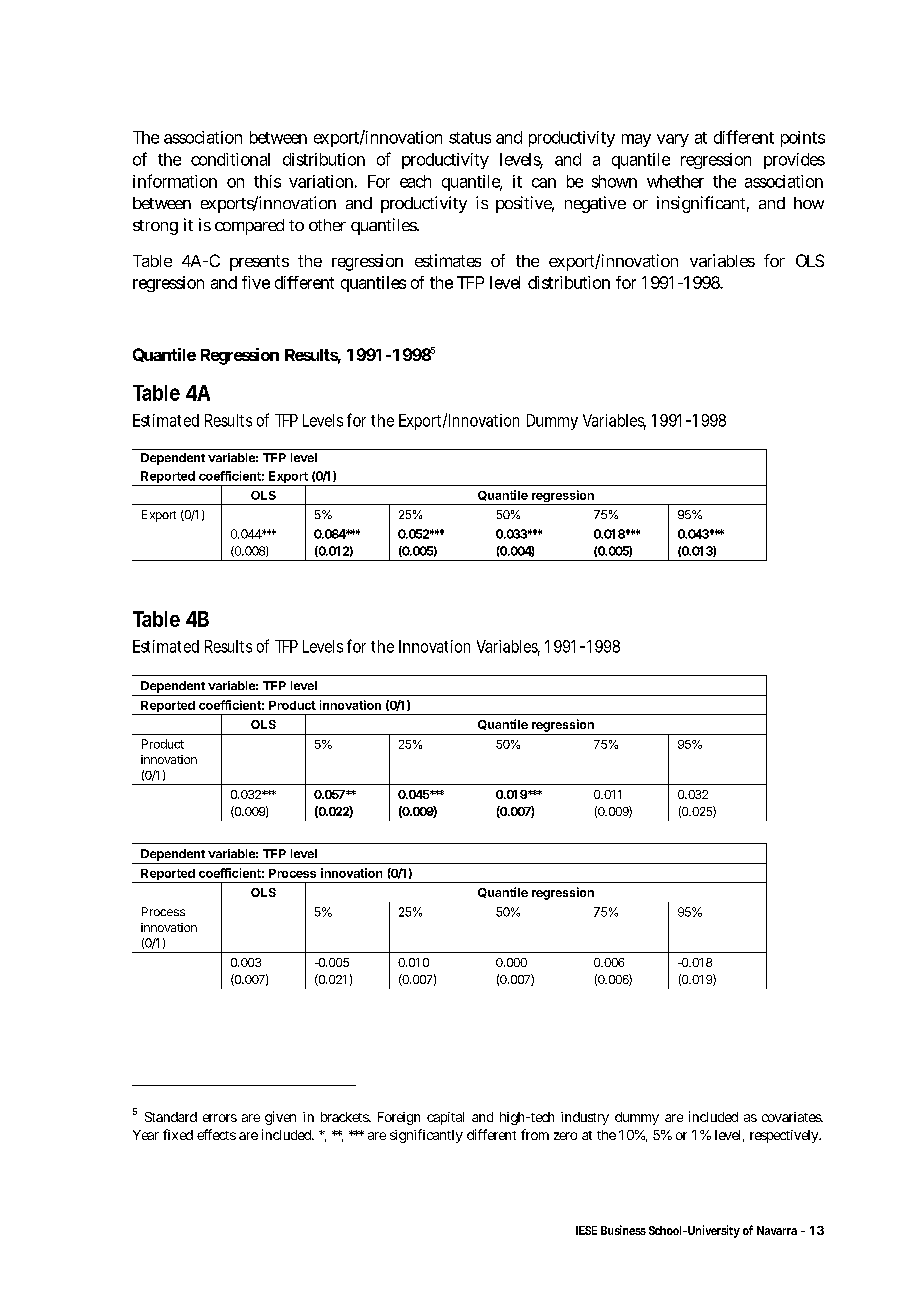 Image resolution: width=924 pixels, height=1308 pixels. What do you see at coordinates (470, 138) in the screenshot?
I see `status` at bounding box center [470, 138].
